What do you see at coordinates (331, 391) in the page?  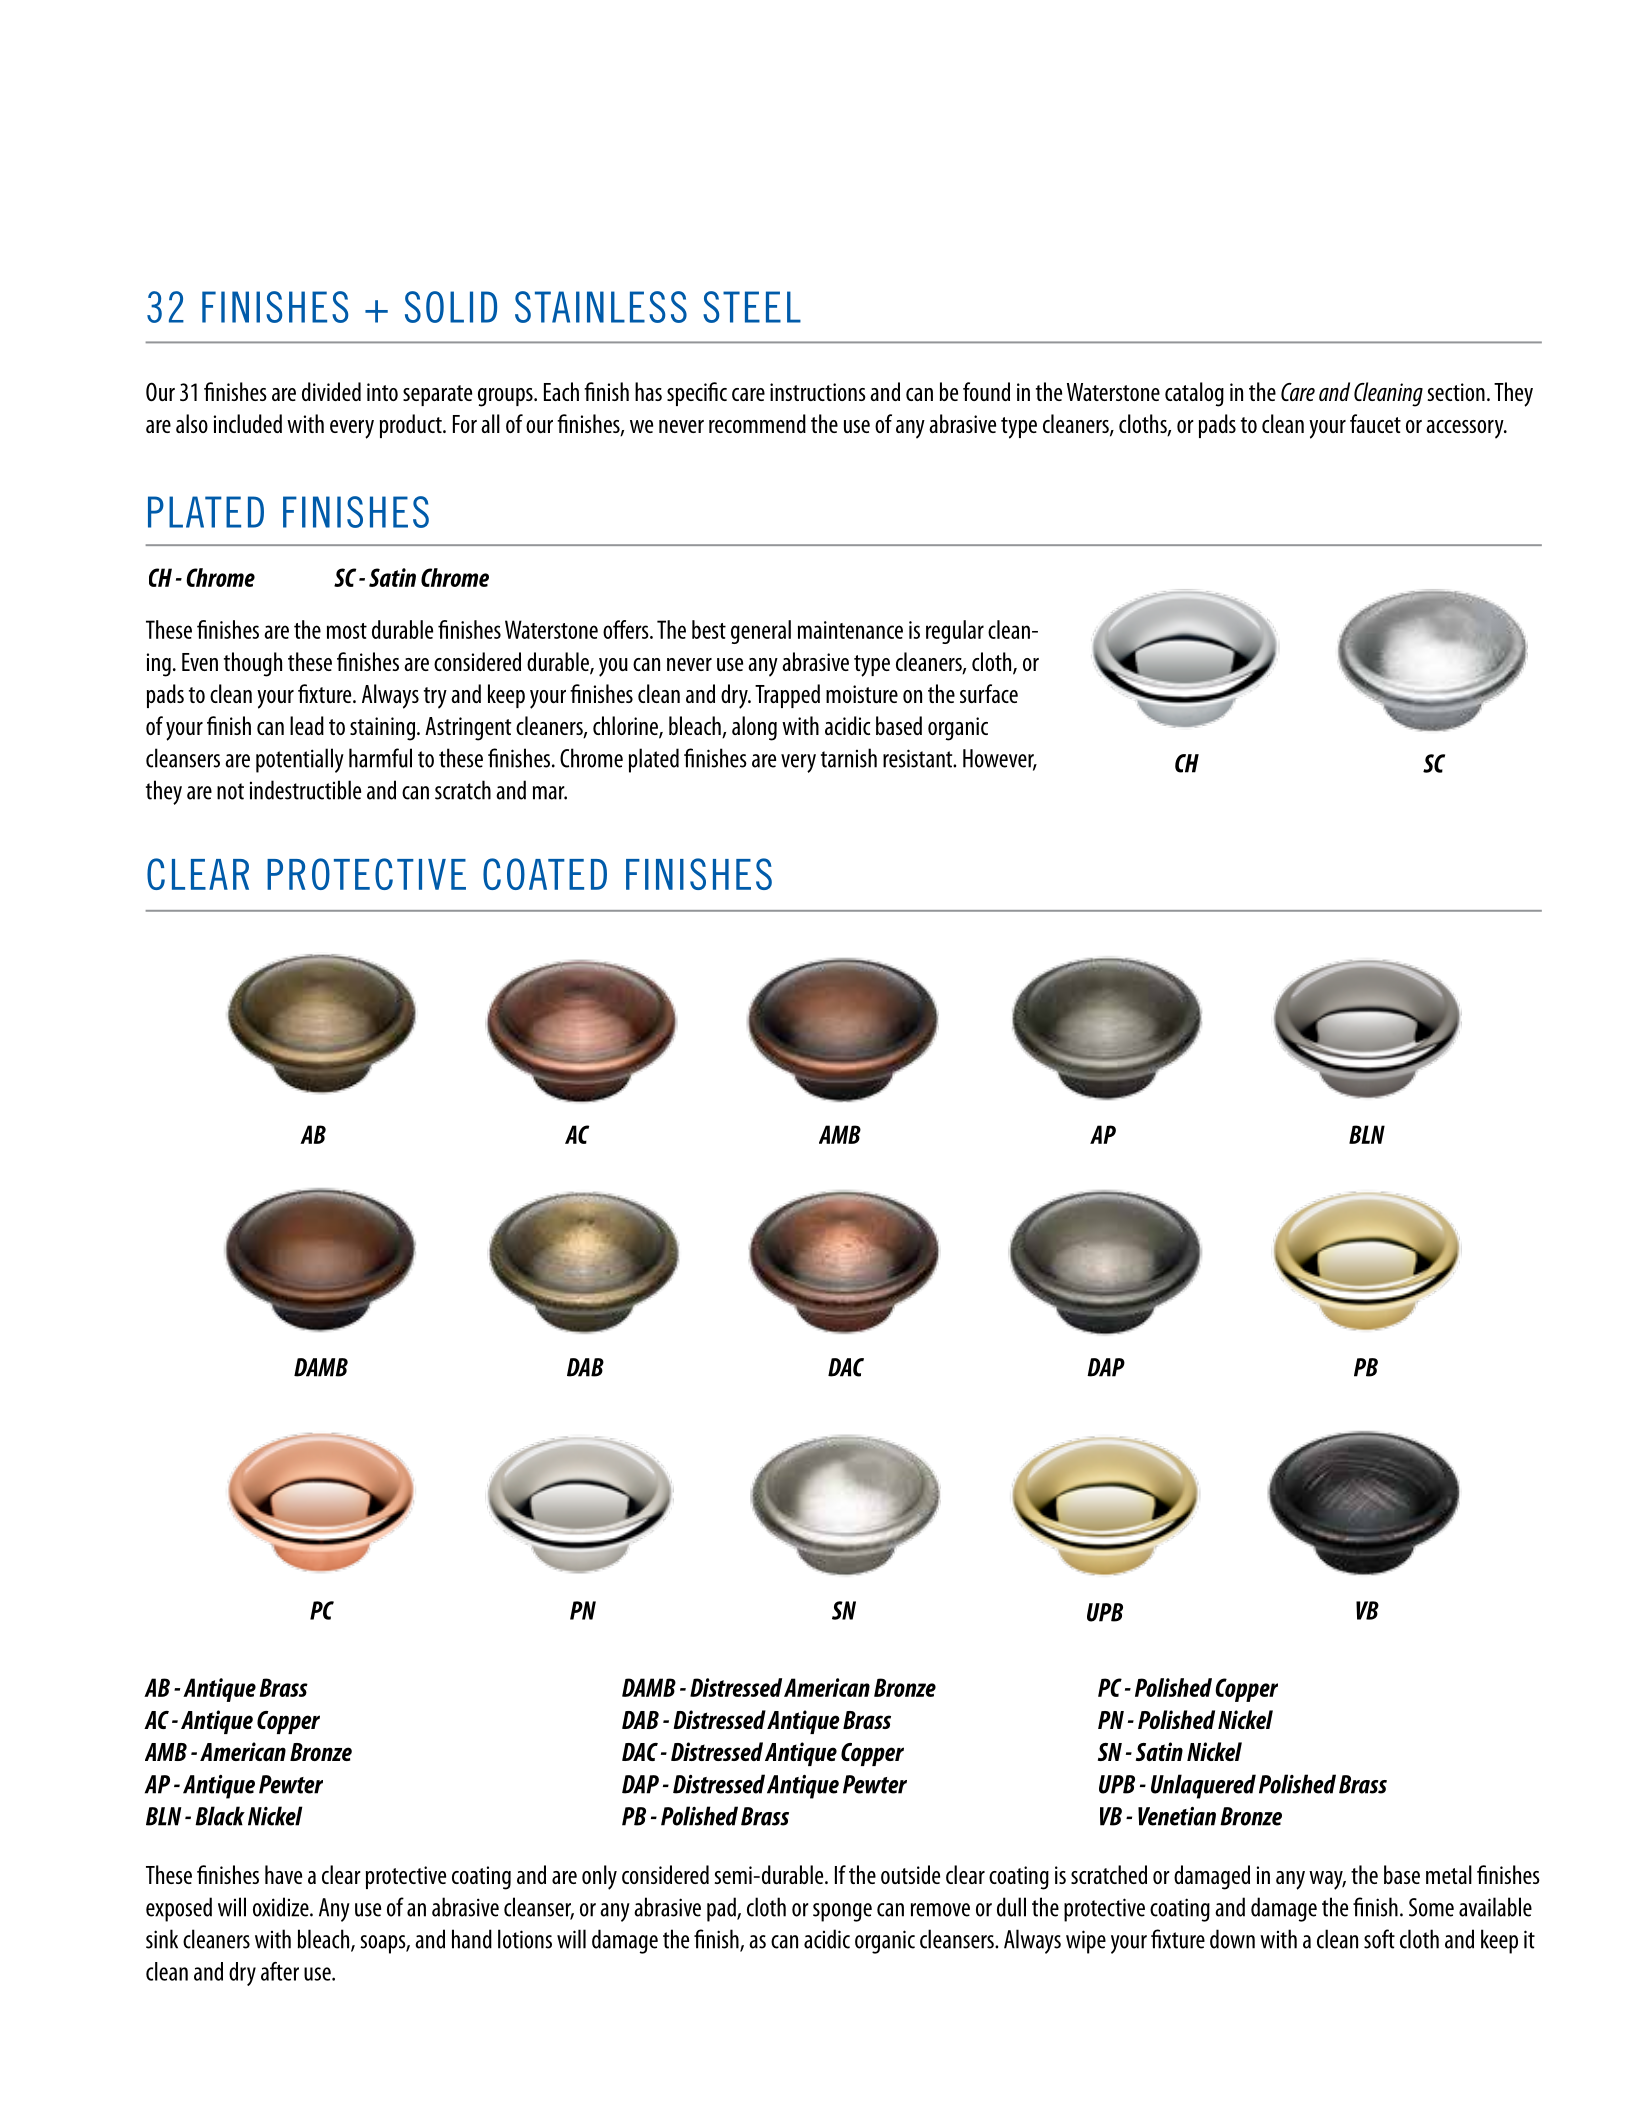 I see `divided` at bounding box center [331, 391].
